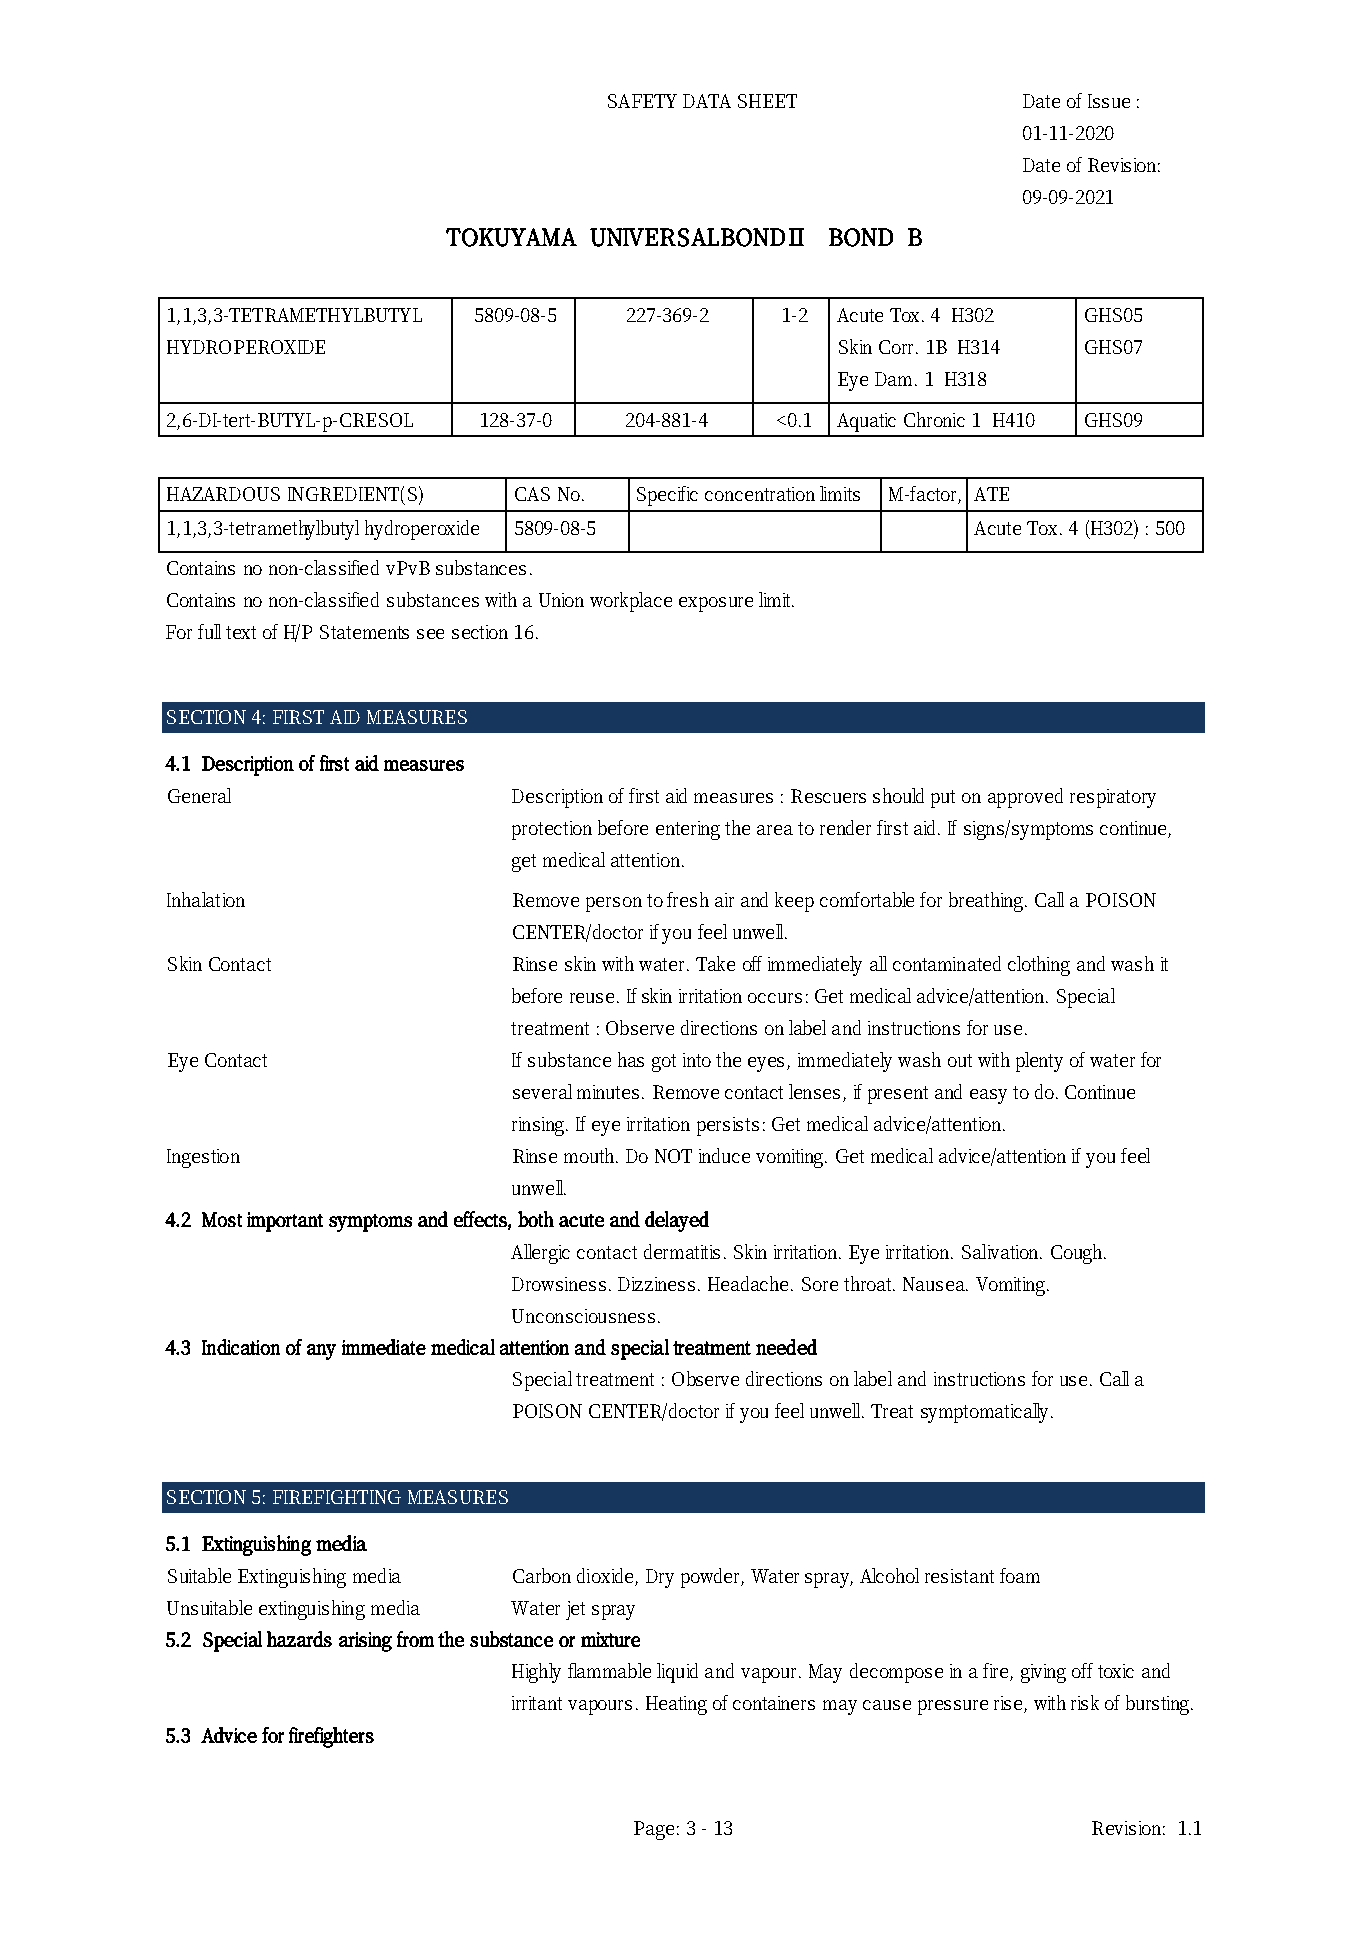 This screenshot has width=1367, height=1933. Describe the element at coordinates (716, 604) in the screenshot. I see `exposure` at that location.
